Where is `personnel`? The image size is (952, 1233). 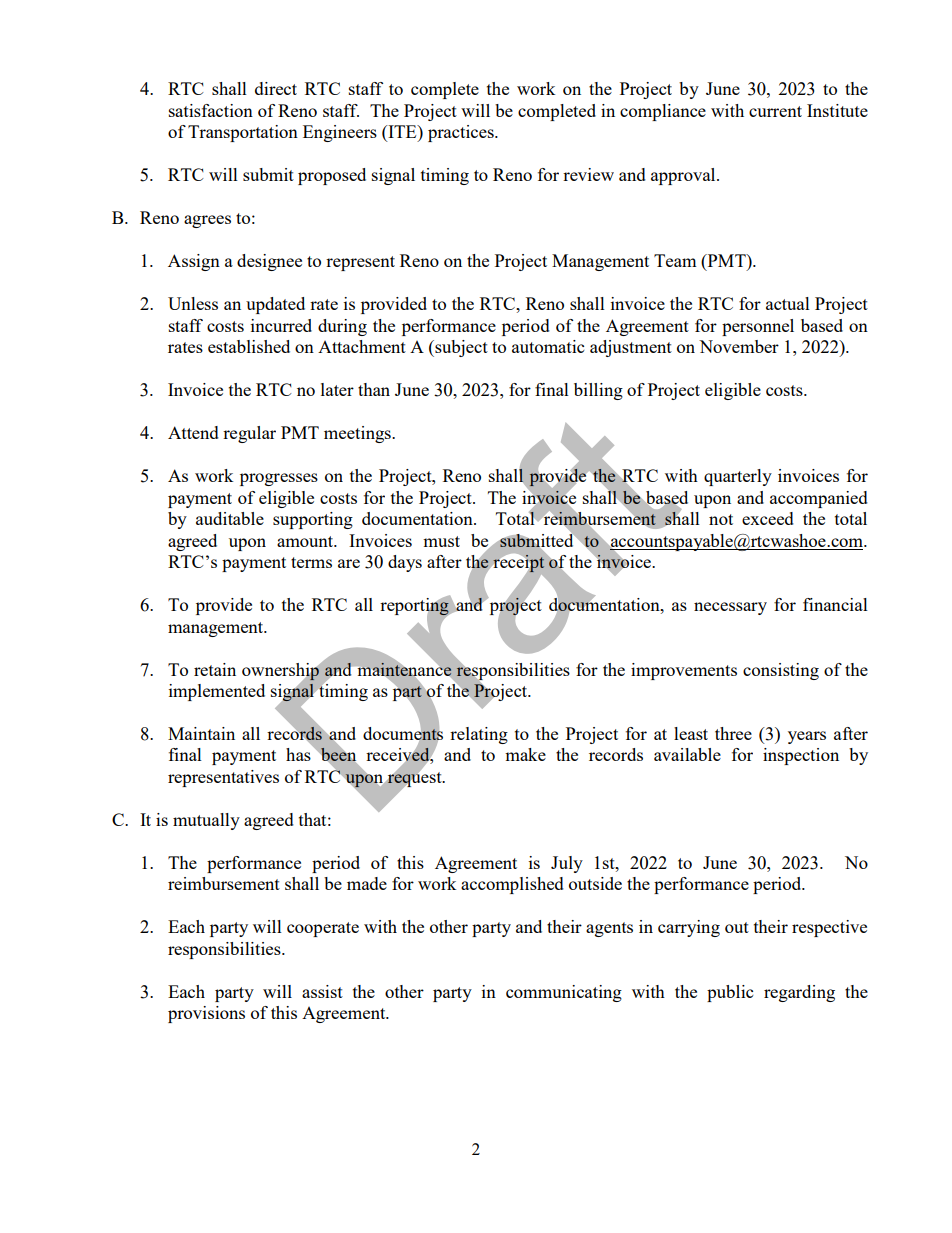
personnel is located at coordinates (758, 327).
